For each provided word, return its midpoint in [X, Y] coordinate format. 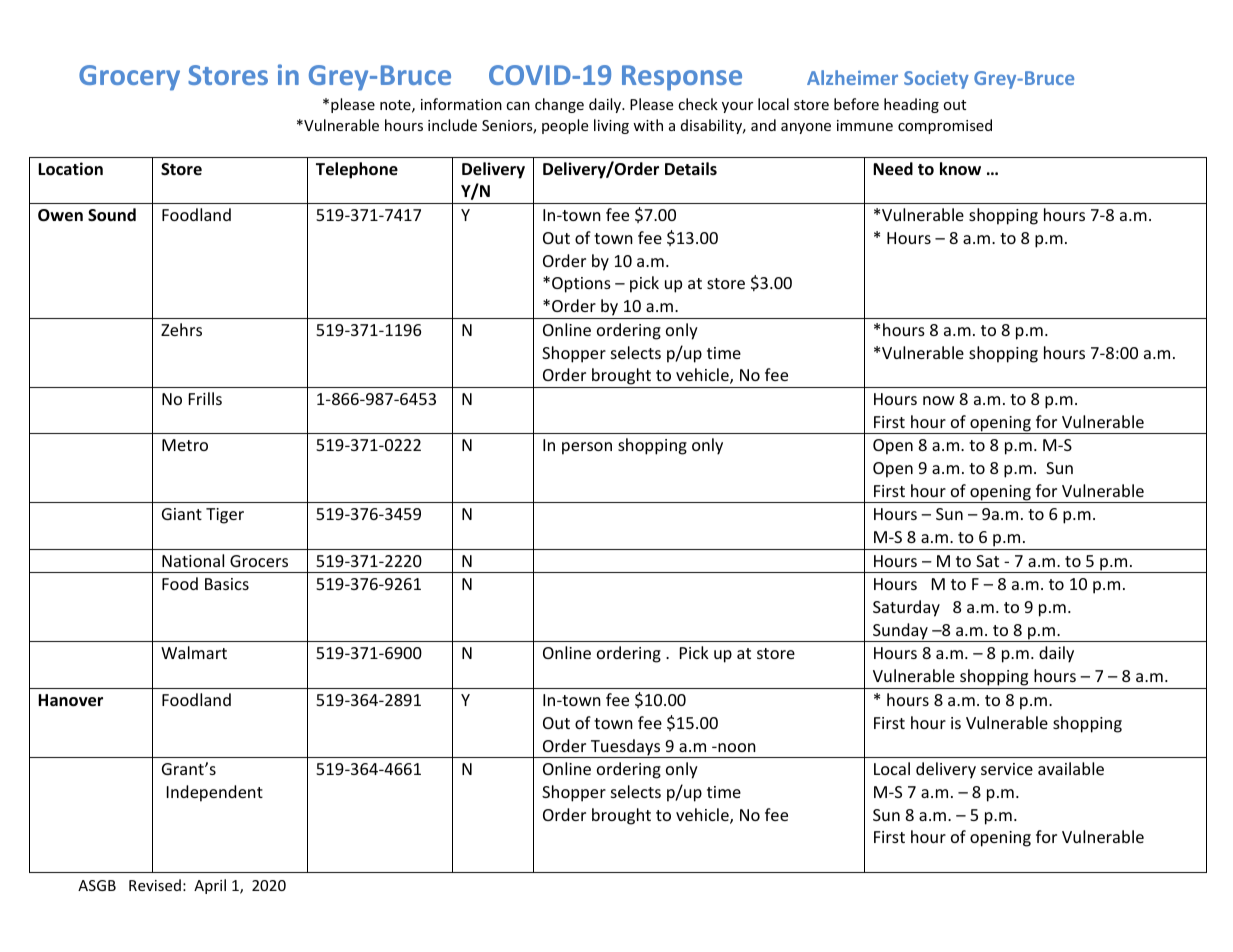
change [559, 105]
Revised [155, 885]
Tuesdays [626, 748]
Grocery [129, 78]
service [1007, 769]
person [587, 448]
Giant [182, 514]
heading [911, 105]
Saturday [906, 608]
